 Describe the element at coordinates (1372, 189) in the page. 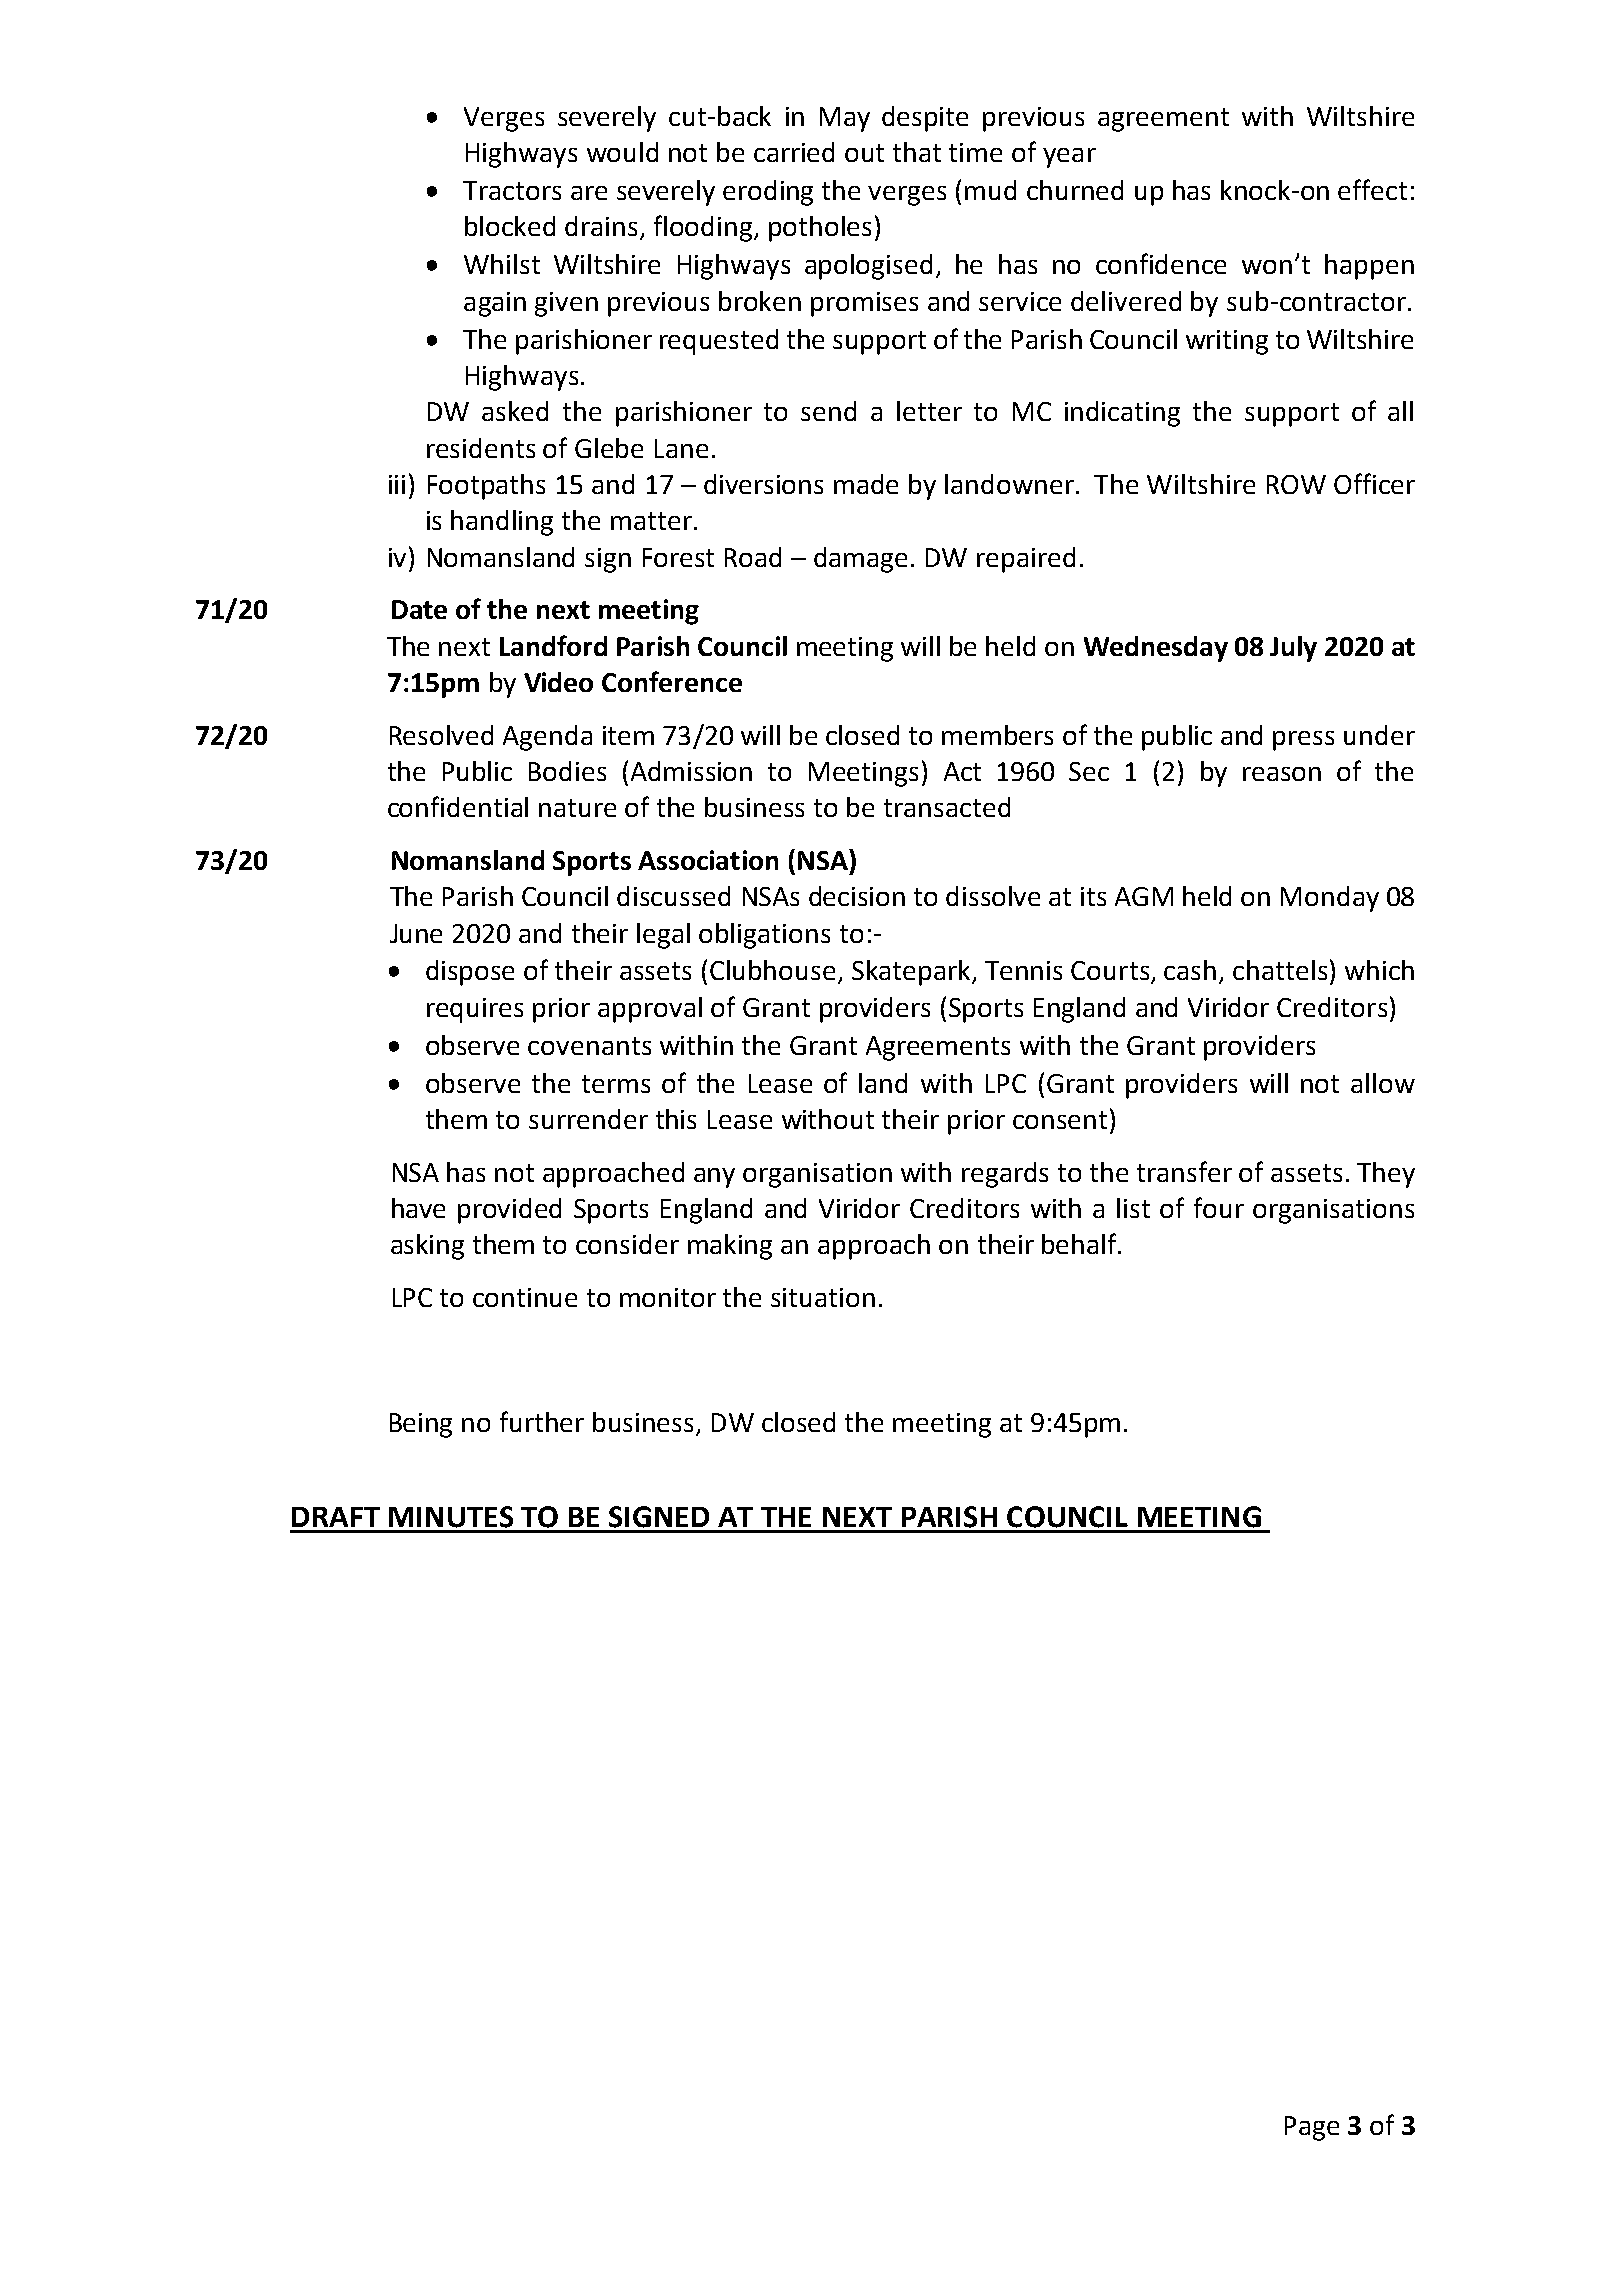

I see `effect` at that location.
